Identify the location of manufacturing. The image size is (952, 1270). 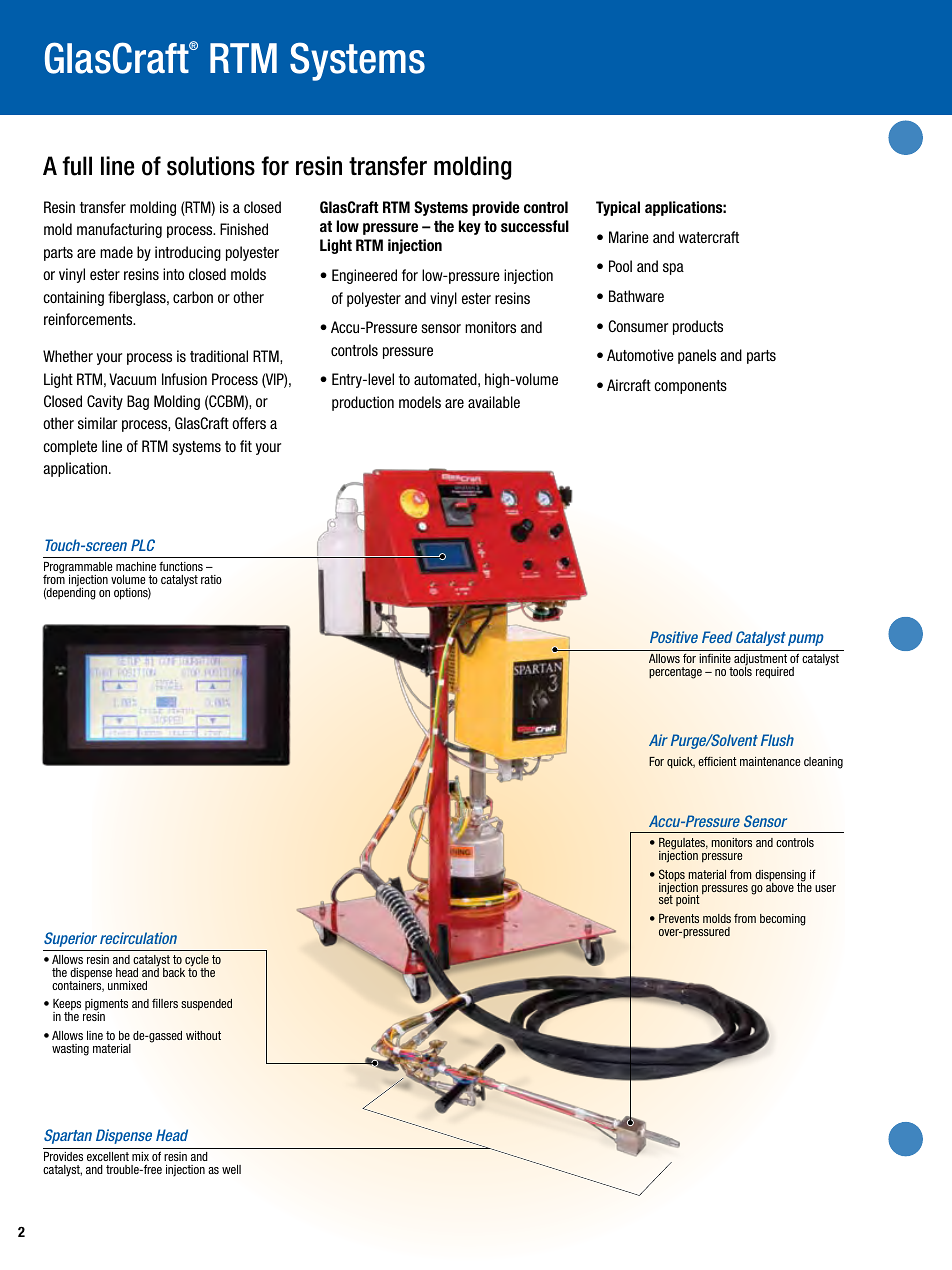
(119, 230).
